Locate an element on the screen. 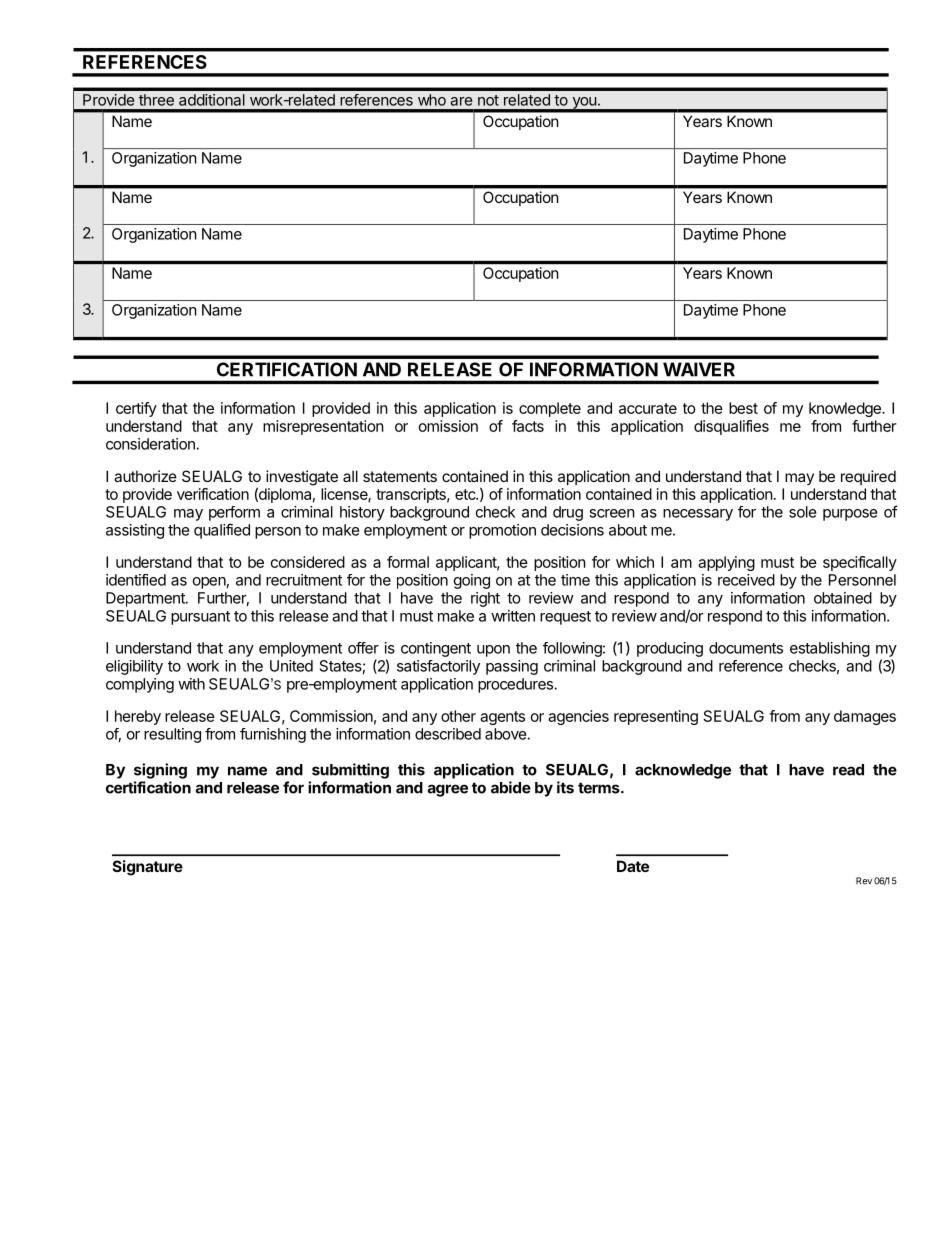  are is located at coordinates (461, 101).
